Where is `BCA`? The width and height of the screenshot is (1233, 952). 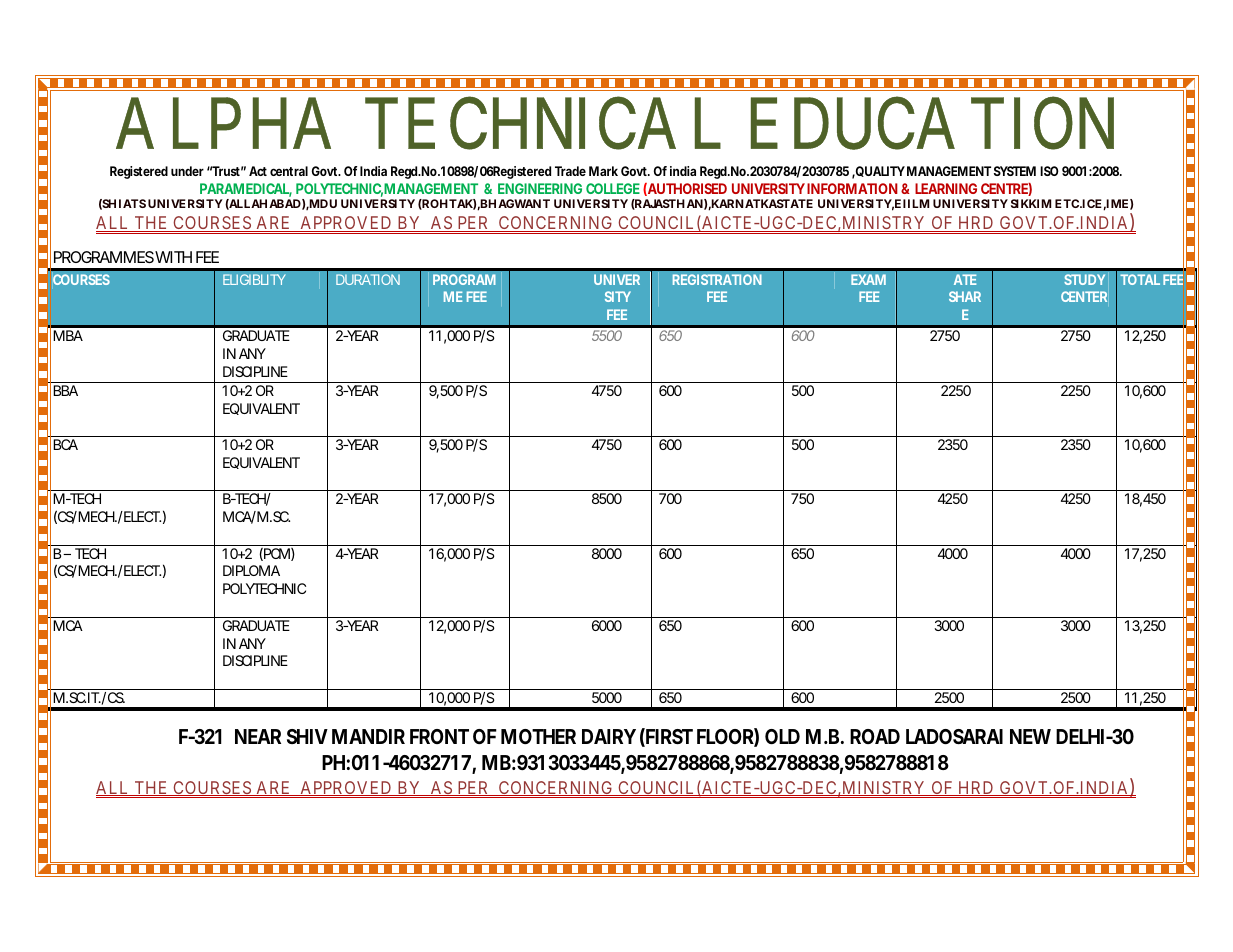
BCA is located at coordinates (65, 444).
